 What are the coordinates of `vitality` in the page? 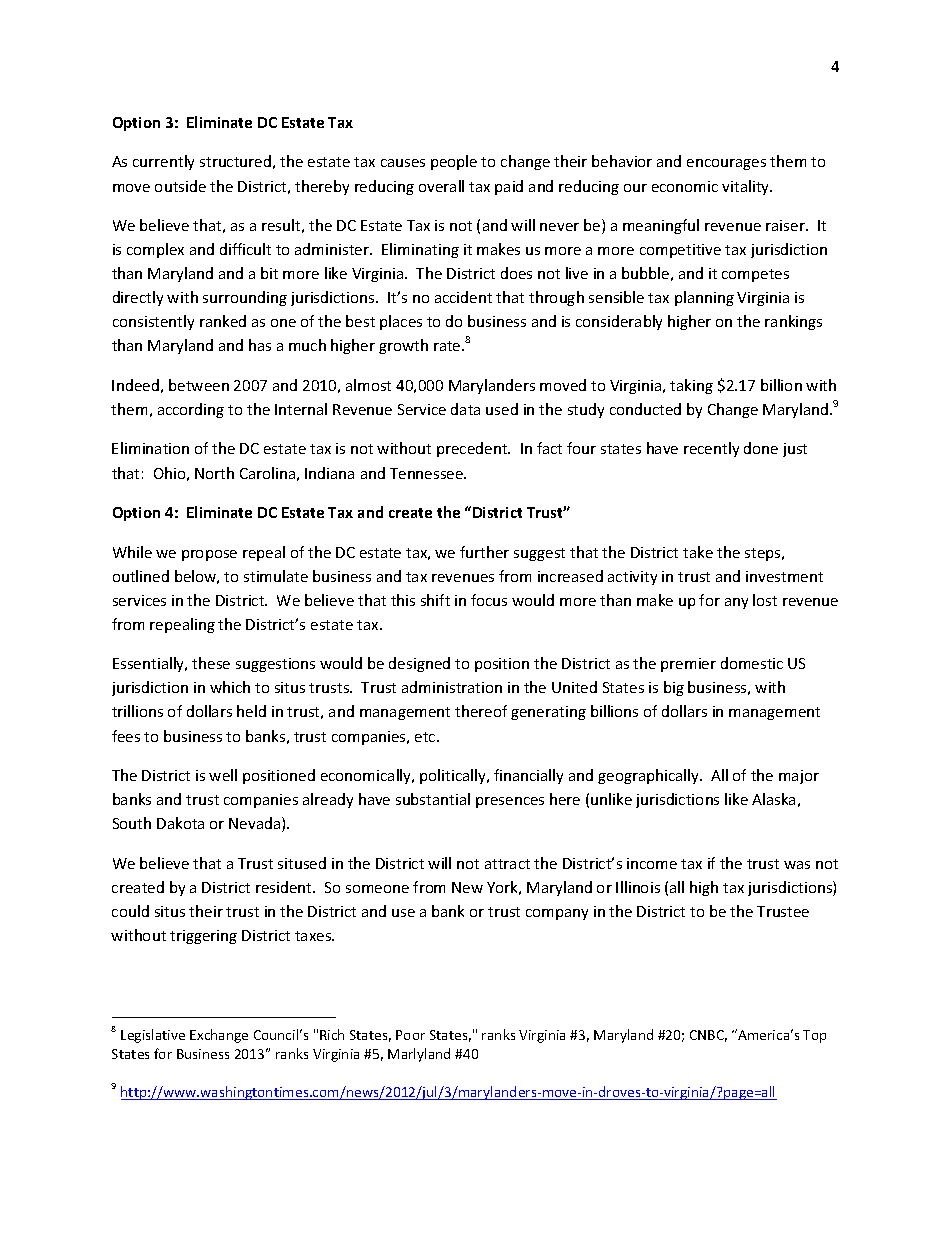 It's located at (747, 187).
